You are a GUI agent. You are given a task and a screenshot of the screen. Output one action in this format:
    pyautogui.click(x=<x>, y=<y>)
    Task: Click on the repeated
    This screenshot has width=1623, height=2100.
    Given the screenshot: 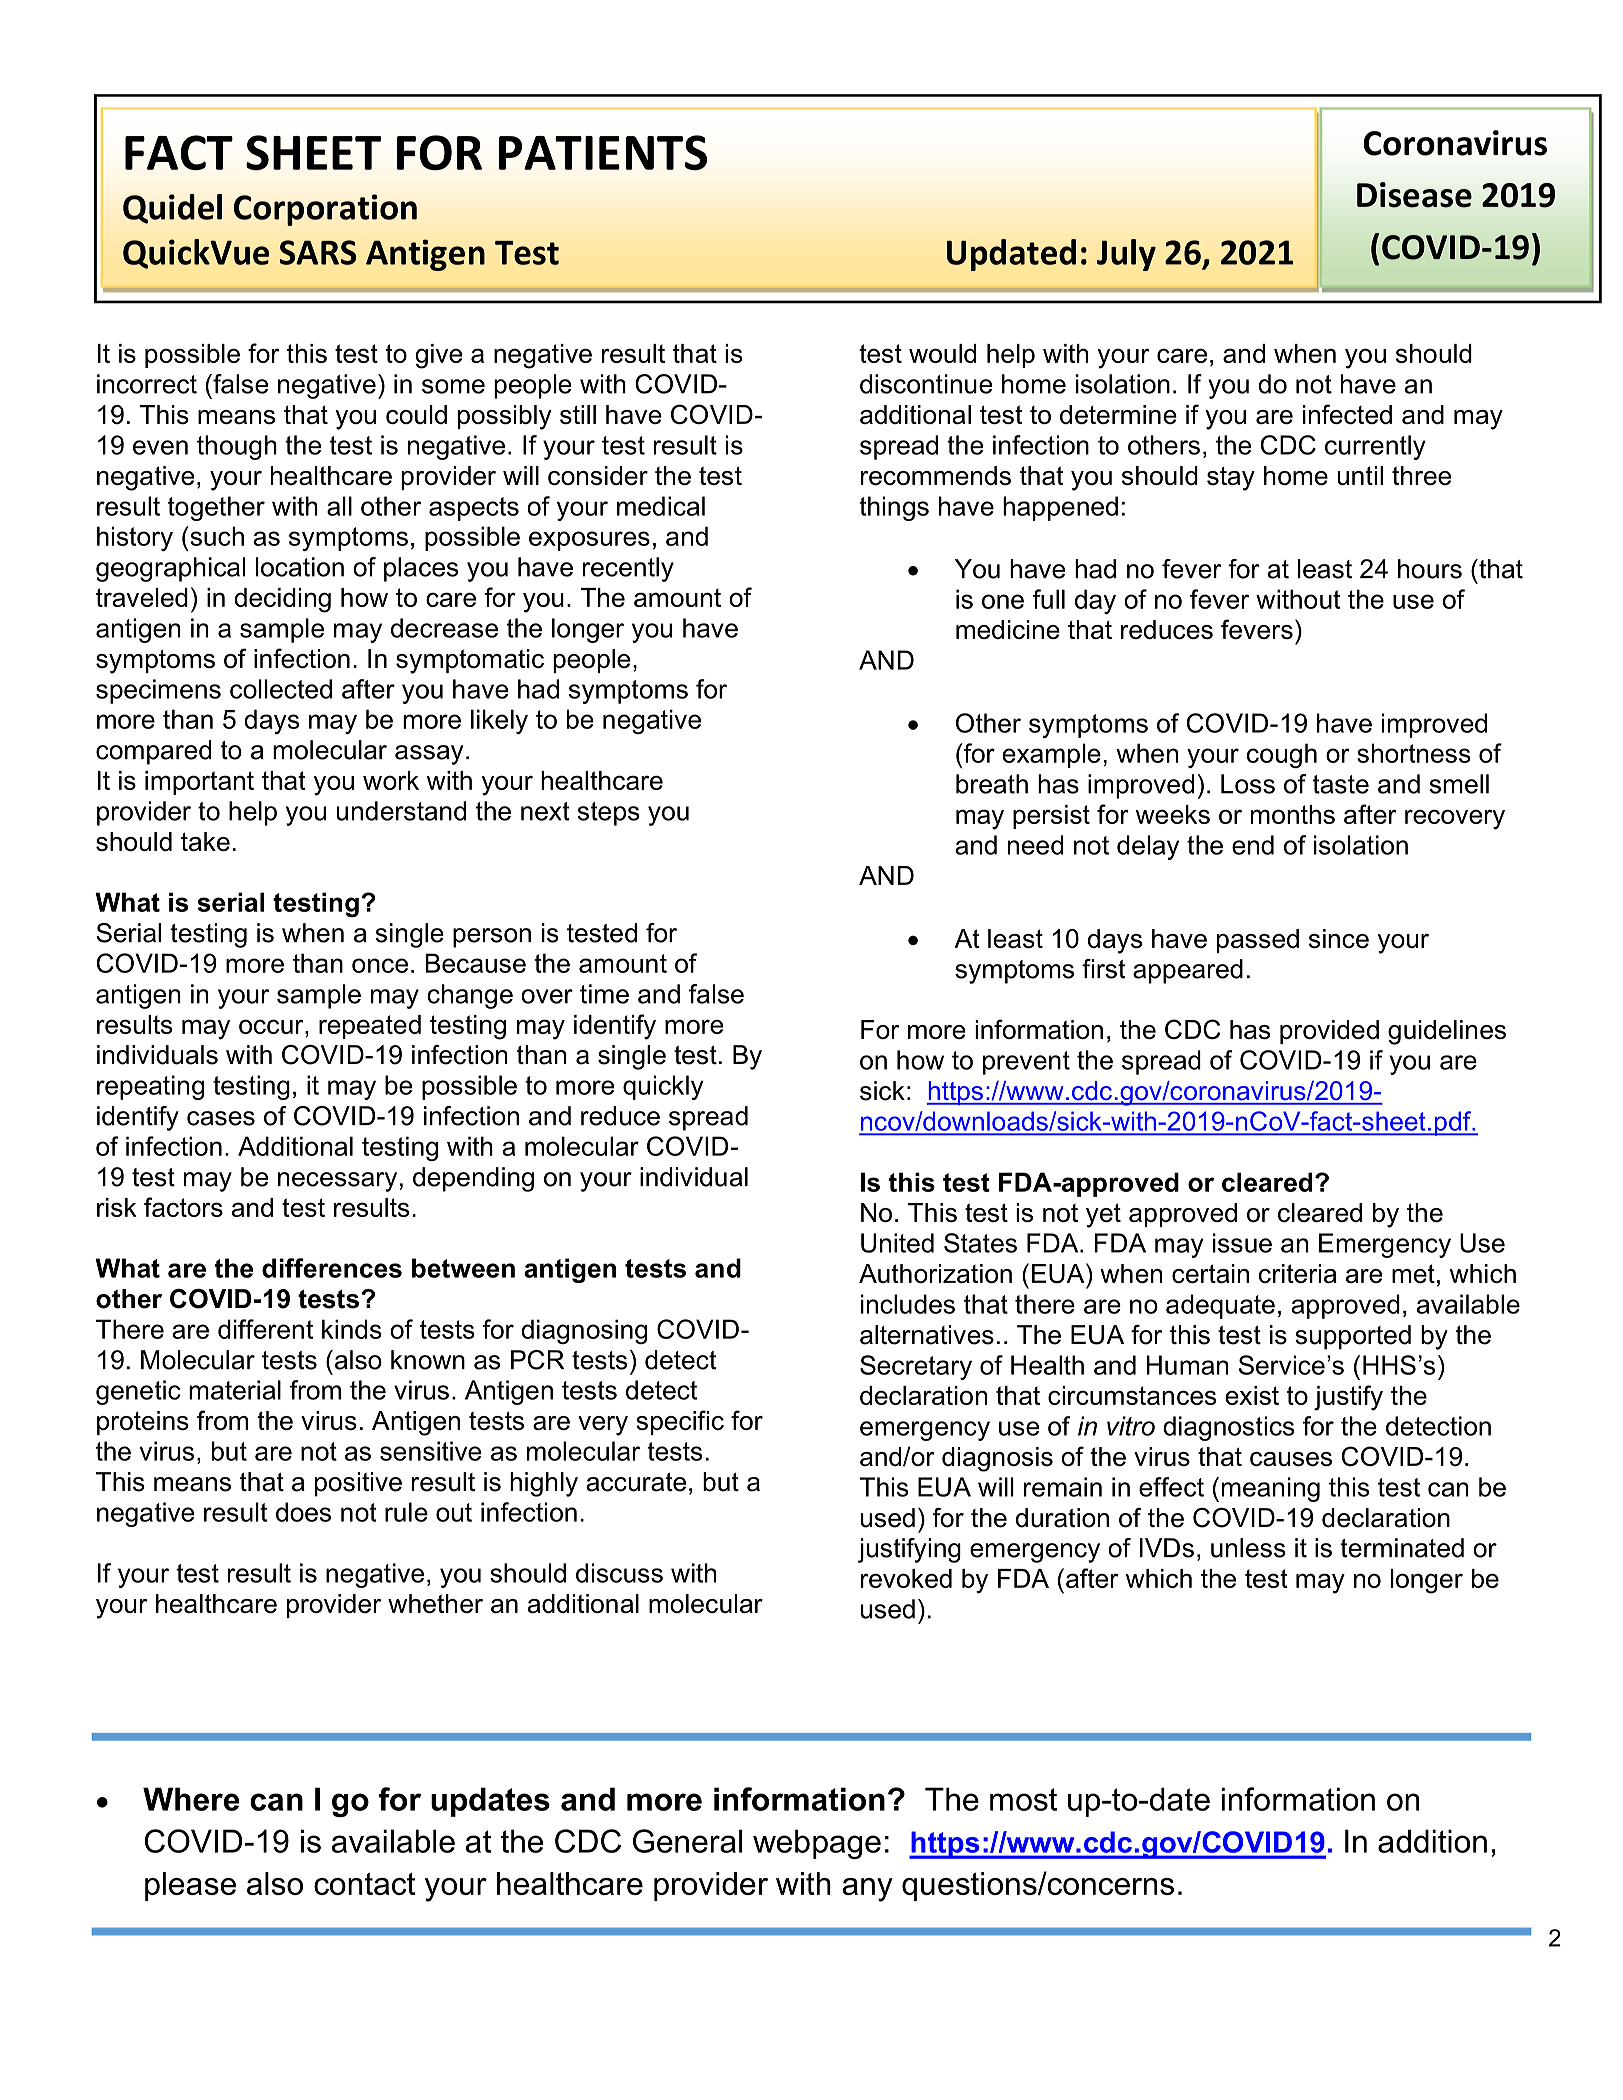 What is the action you would take?
    pyautogui.click(x=370, y=1027)
